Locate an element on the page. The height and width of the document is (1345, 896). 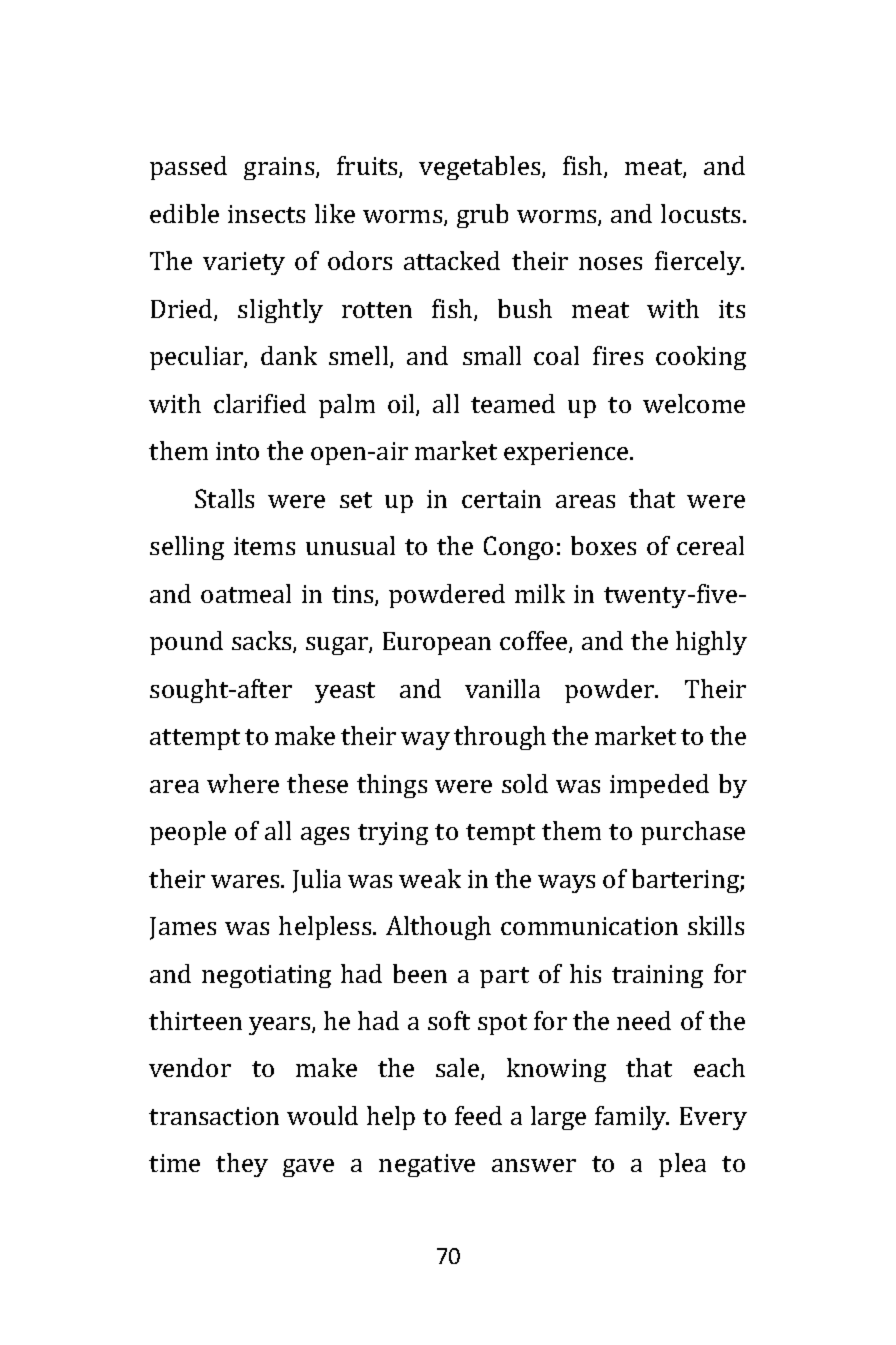
oil is located at coordinates (402, 404).
